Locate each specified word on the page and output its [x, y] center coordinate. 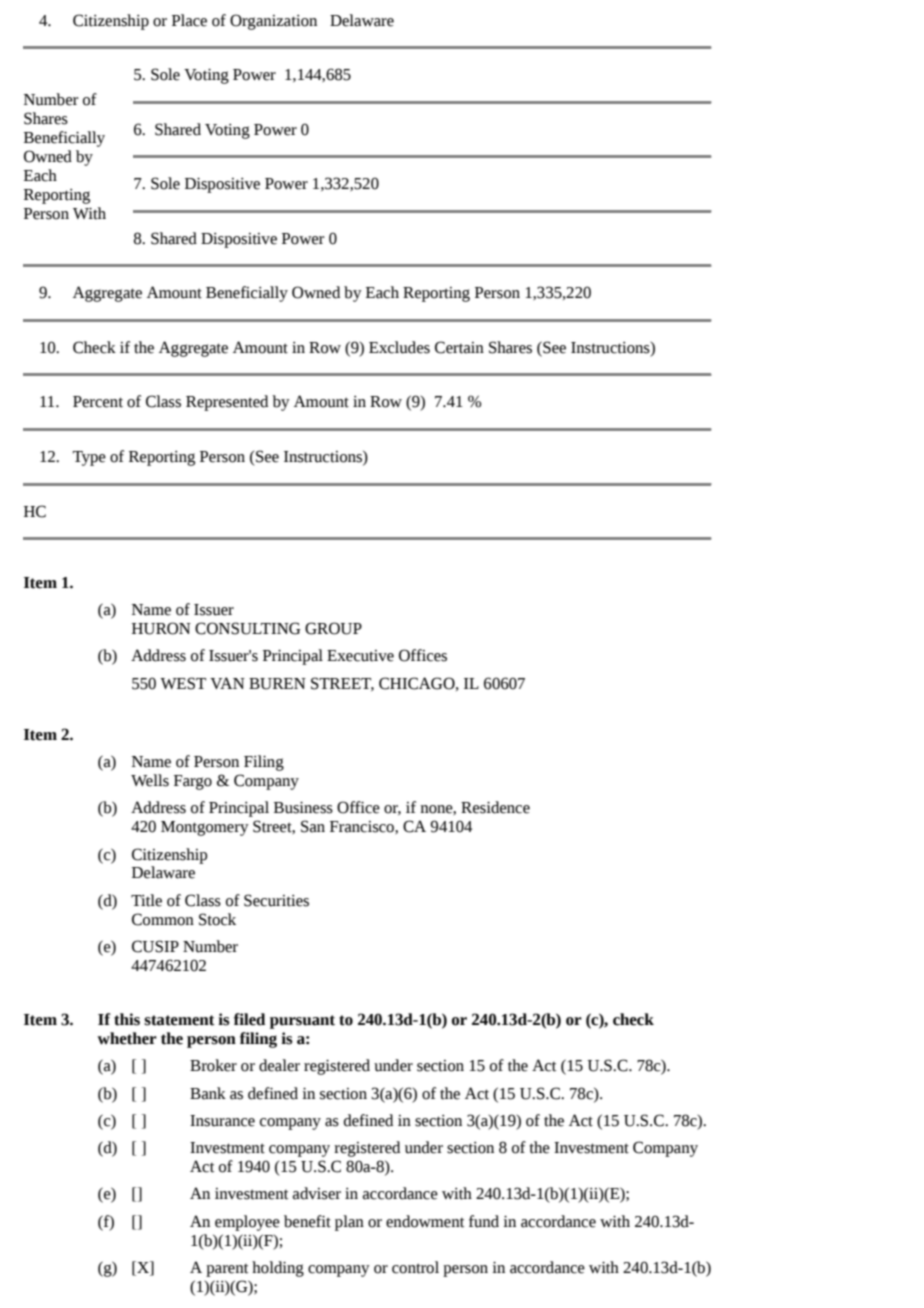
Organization [273, 22]
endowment [425, 1221]
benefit [307, 1221]
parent [227, 1270]
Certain [459, 347]
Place [189, 20]
